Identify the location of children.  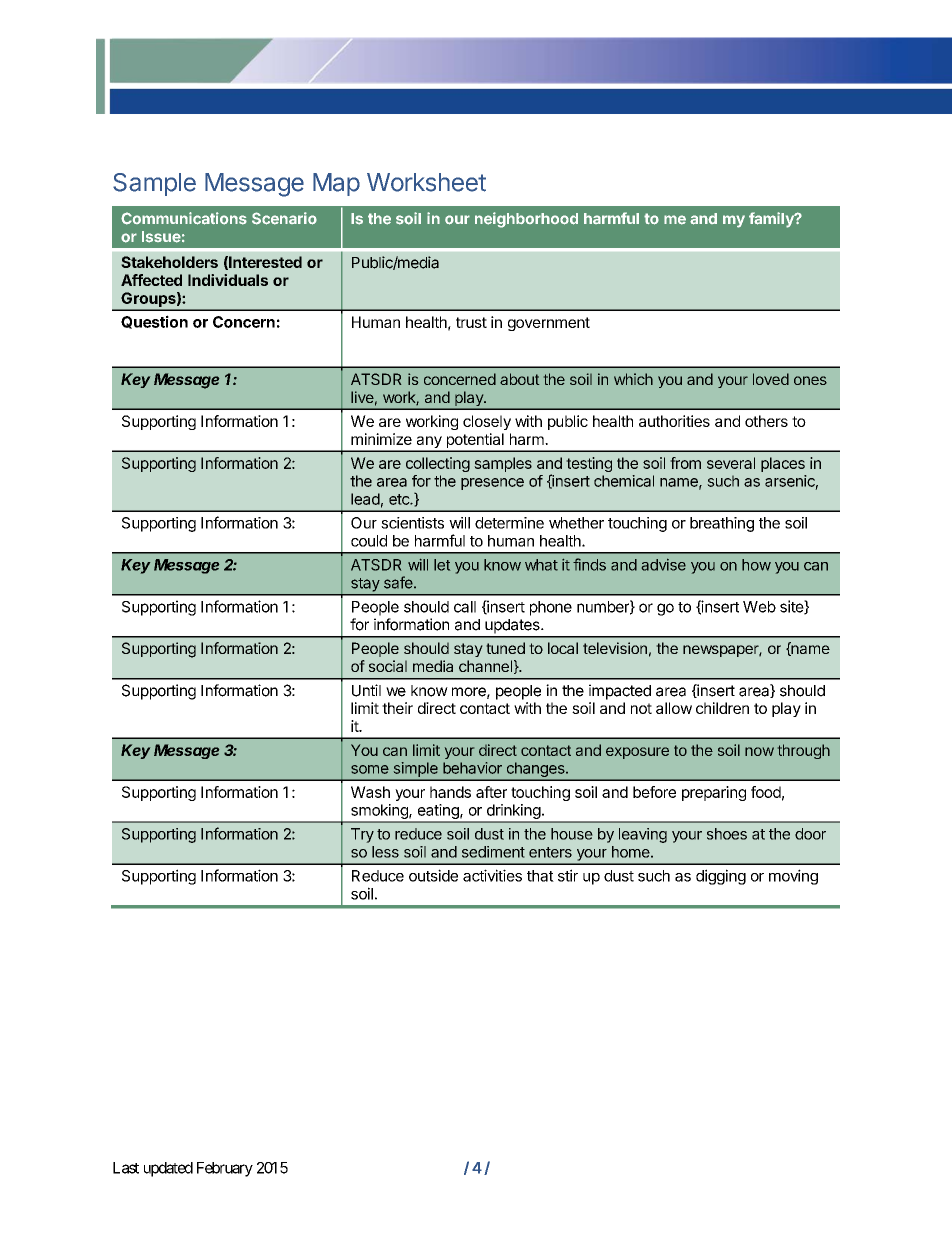
(722, 708).
